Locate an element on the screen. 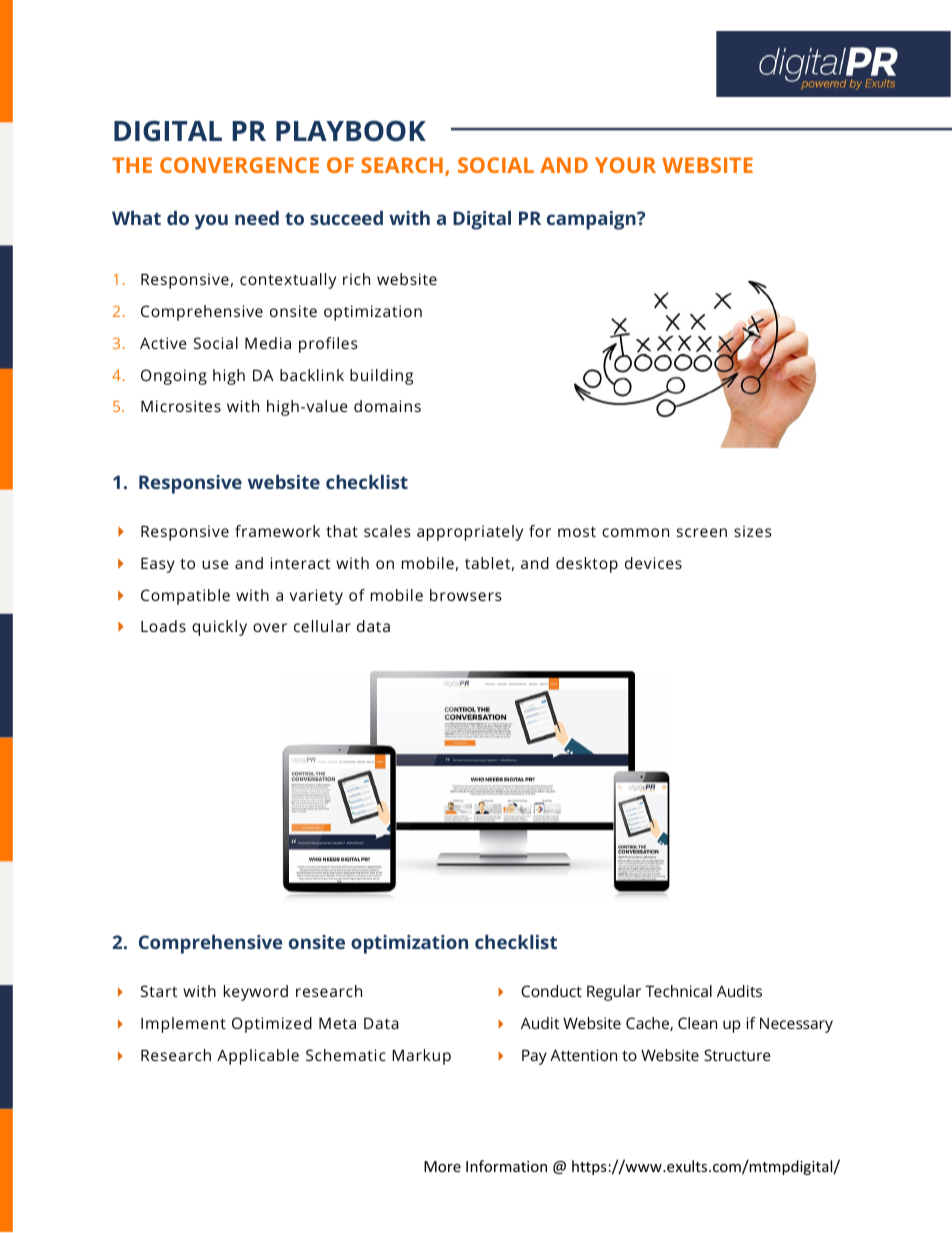  More is located at coordinates (442, 1166).
